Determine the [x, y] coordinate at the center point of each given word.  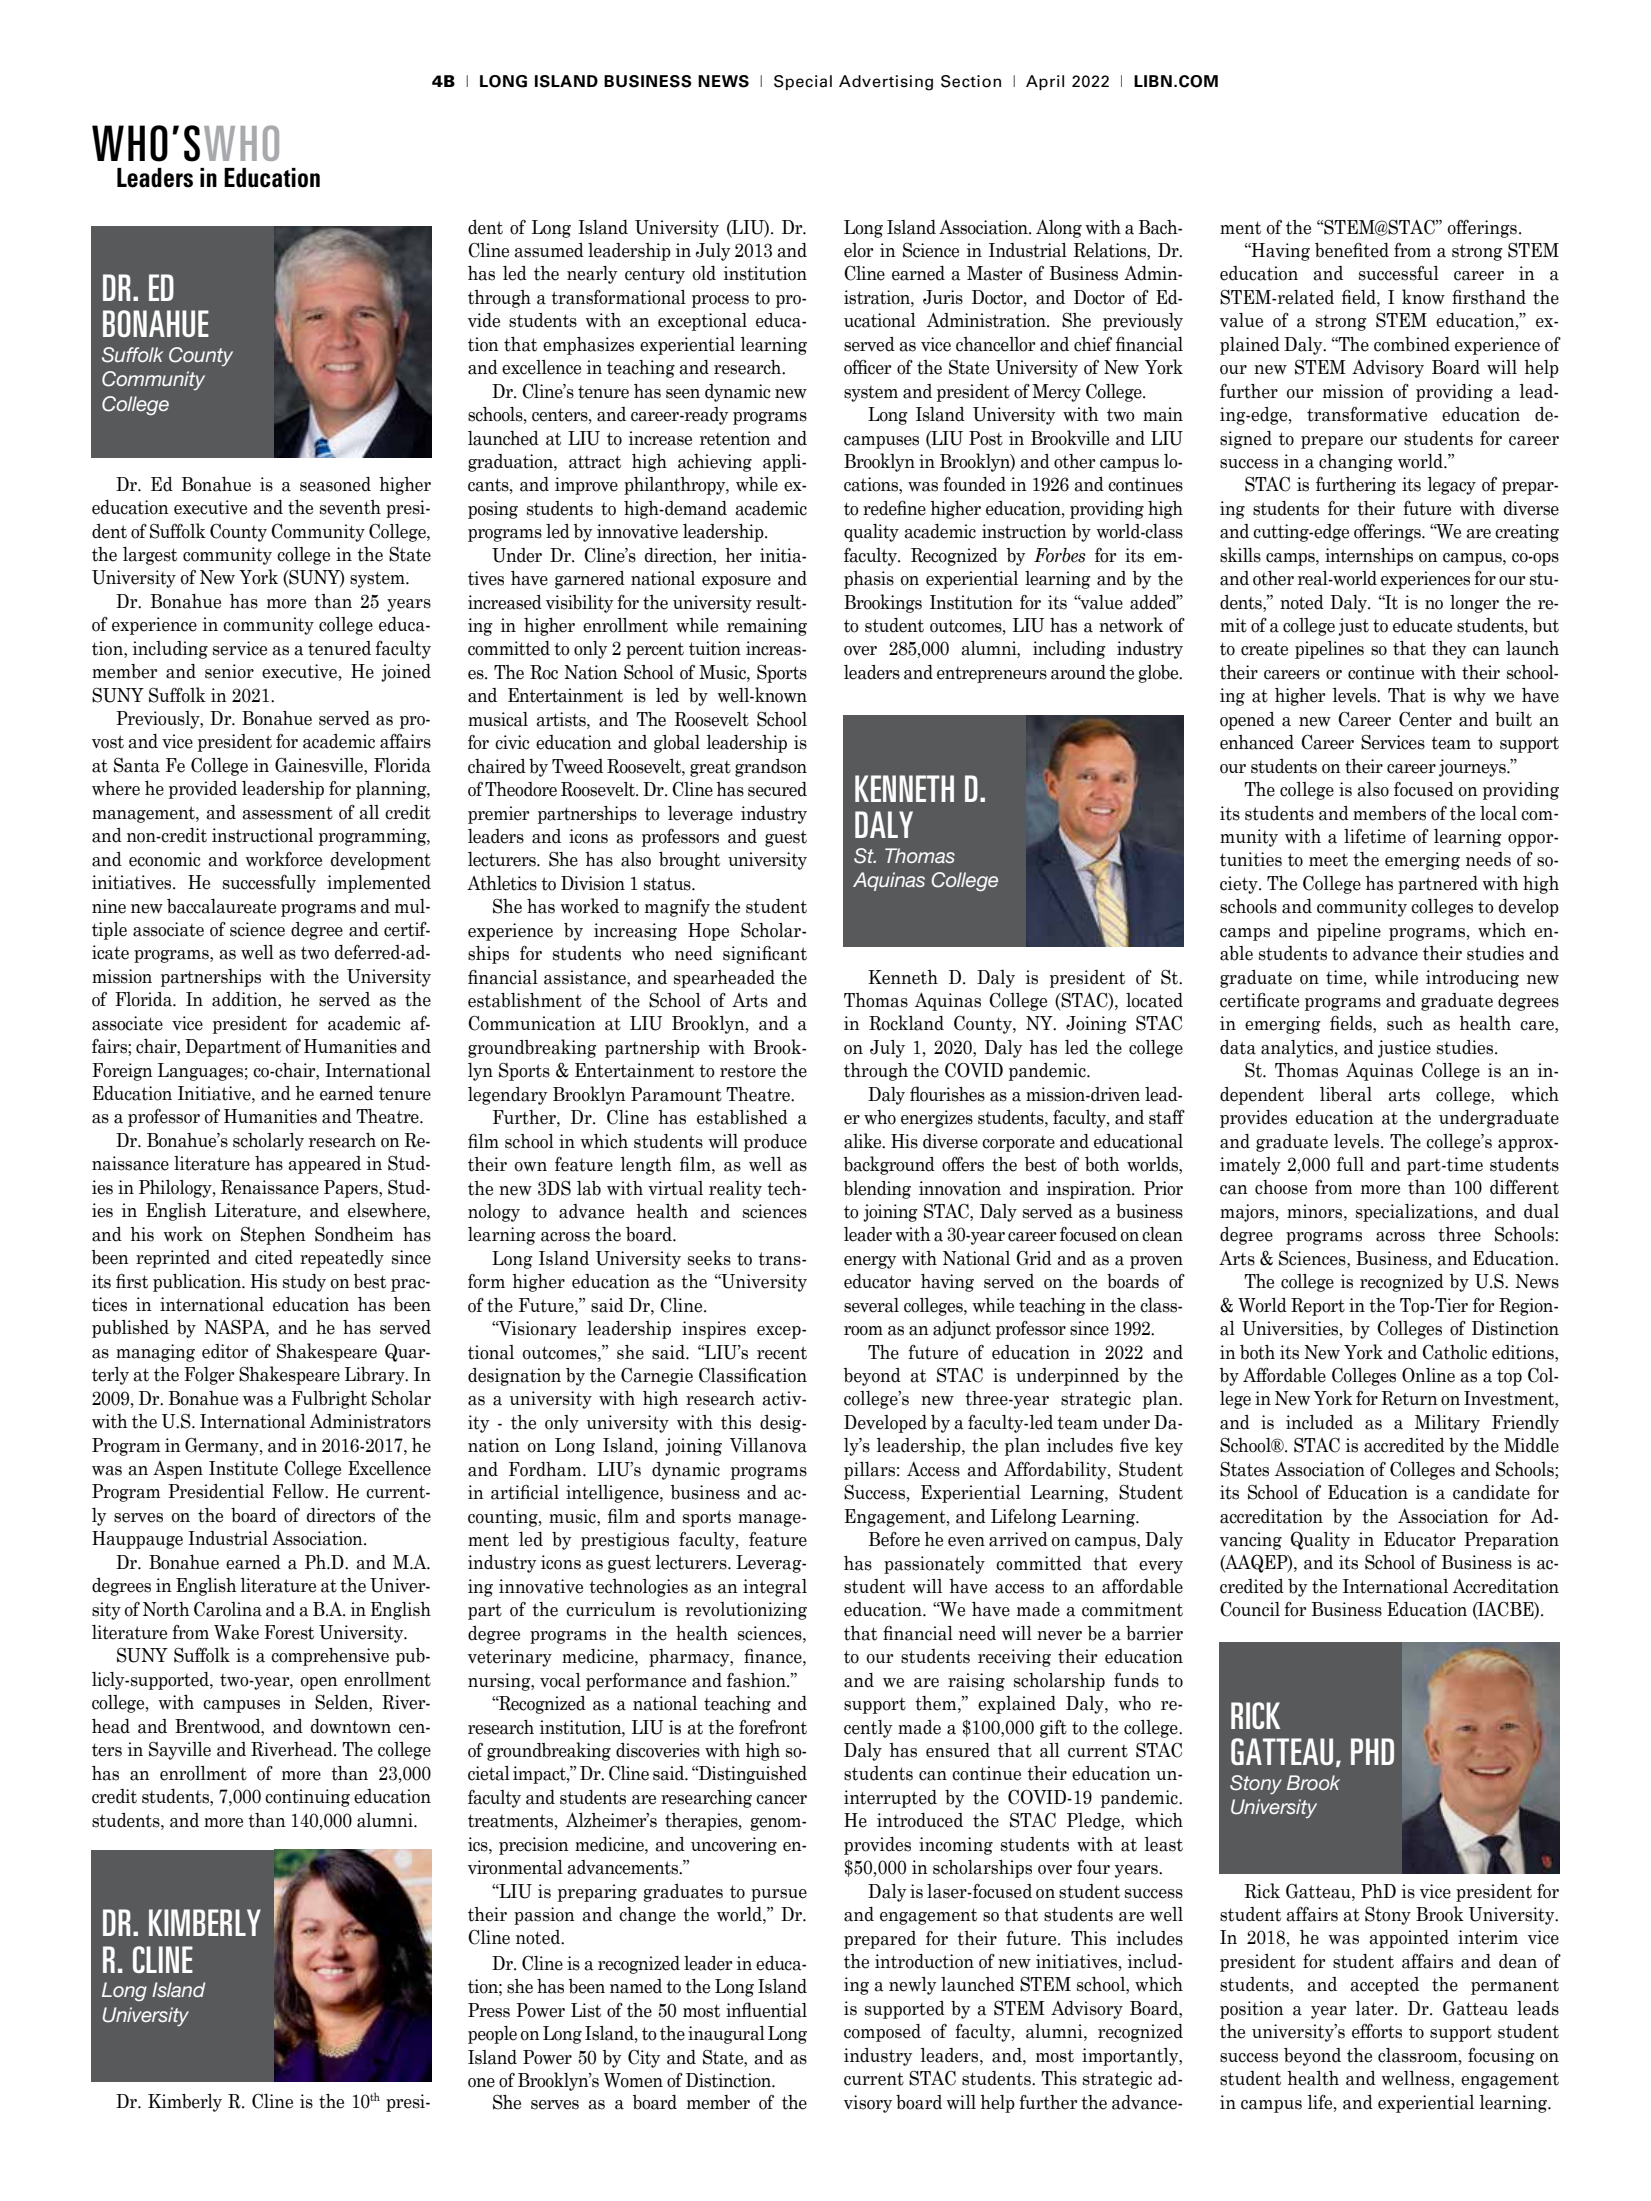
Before [894, 1539]
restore [748, 1071]
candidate [1491, 1492]
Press [489, 2010]
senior [229, 671]
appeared [324, 1165]
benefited [1352, 250]
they [1449, 650]
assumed [549, 250]
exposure [736, 582]
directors [341, 1515]
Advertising [886, 83]
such [1405, 1023]
